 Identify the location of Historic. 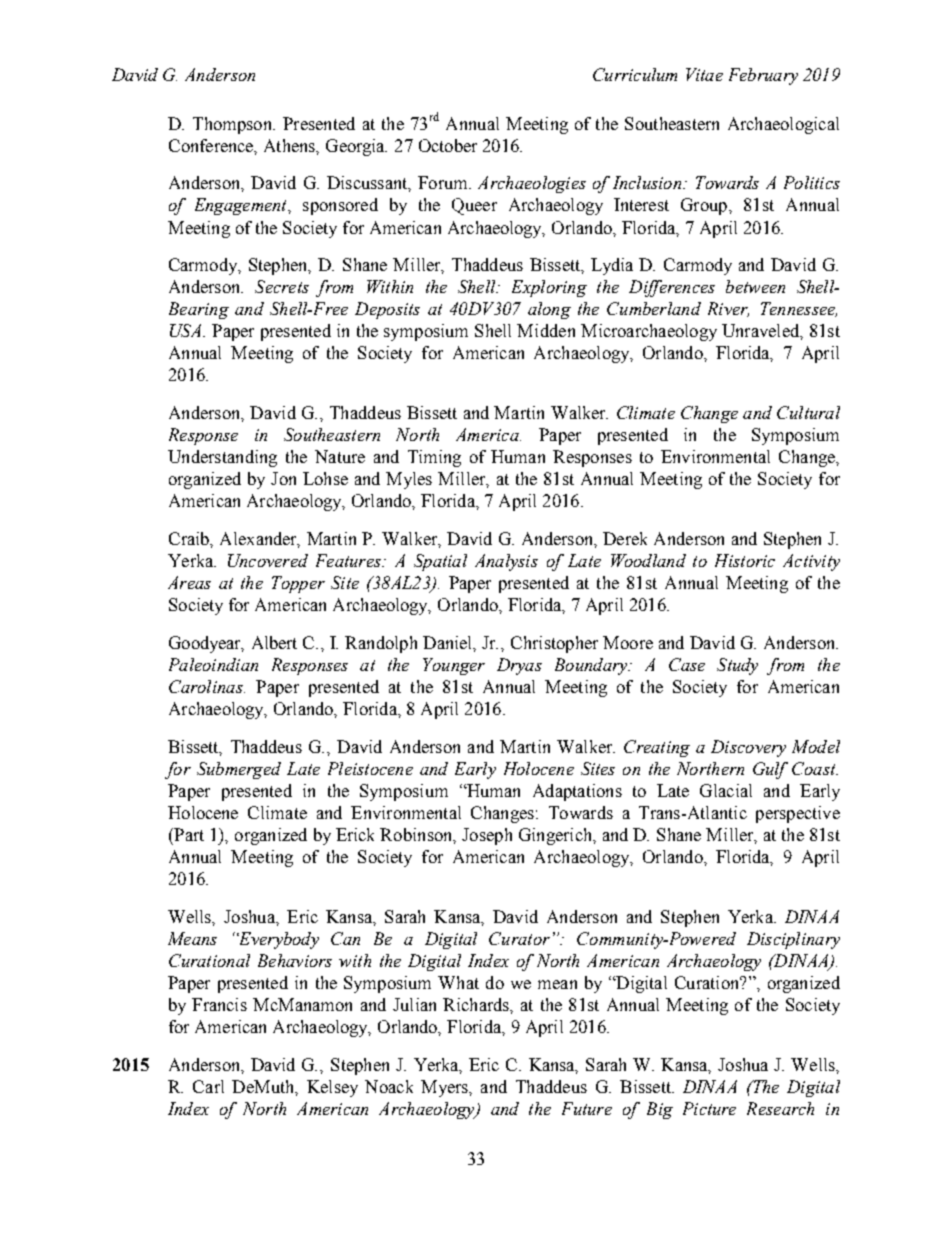
(745, 560).
